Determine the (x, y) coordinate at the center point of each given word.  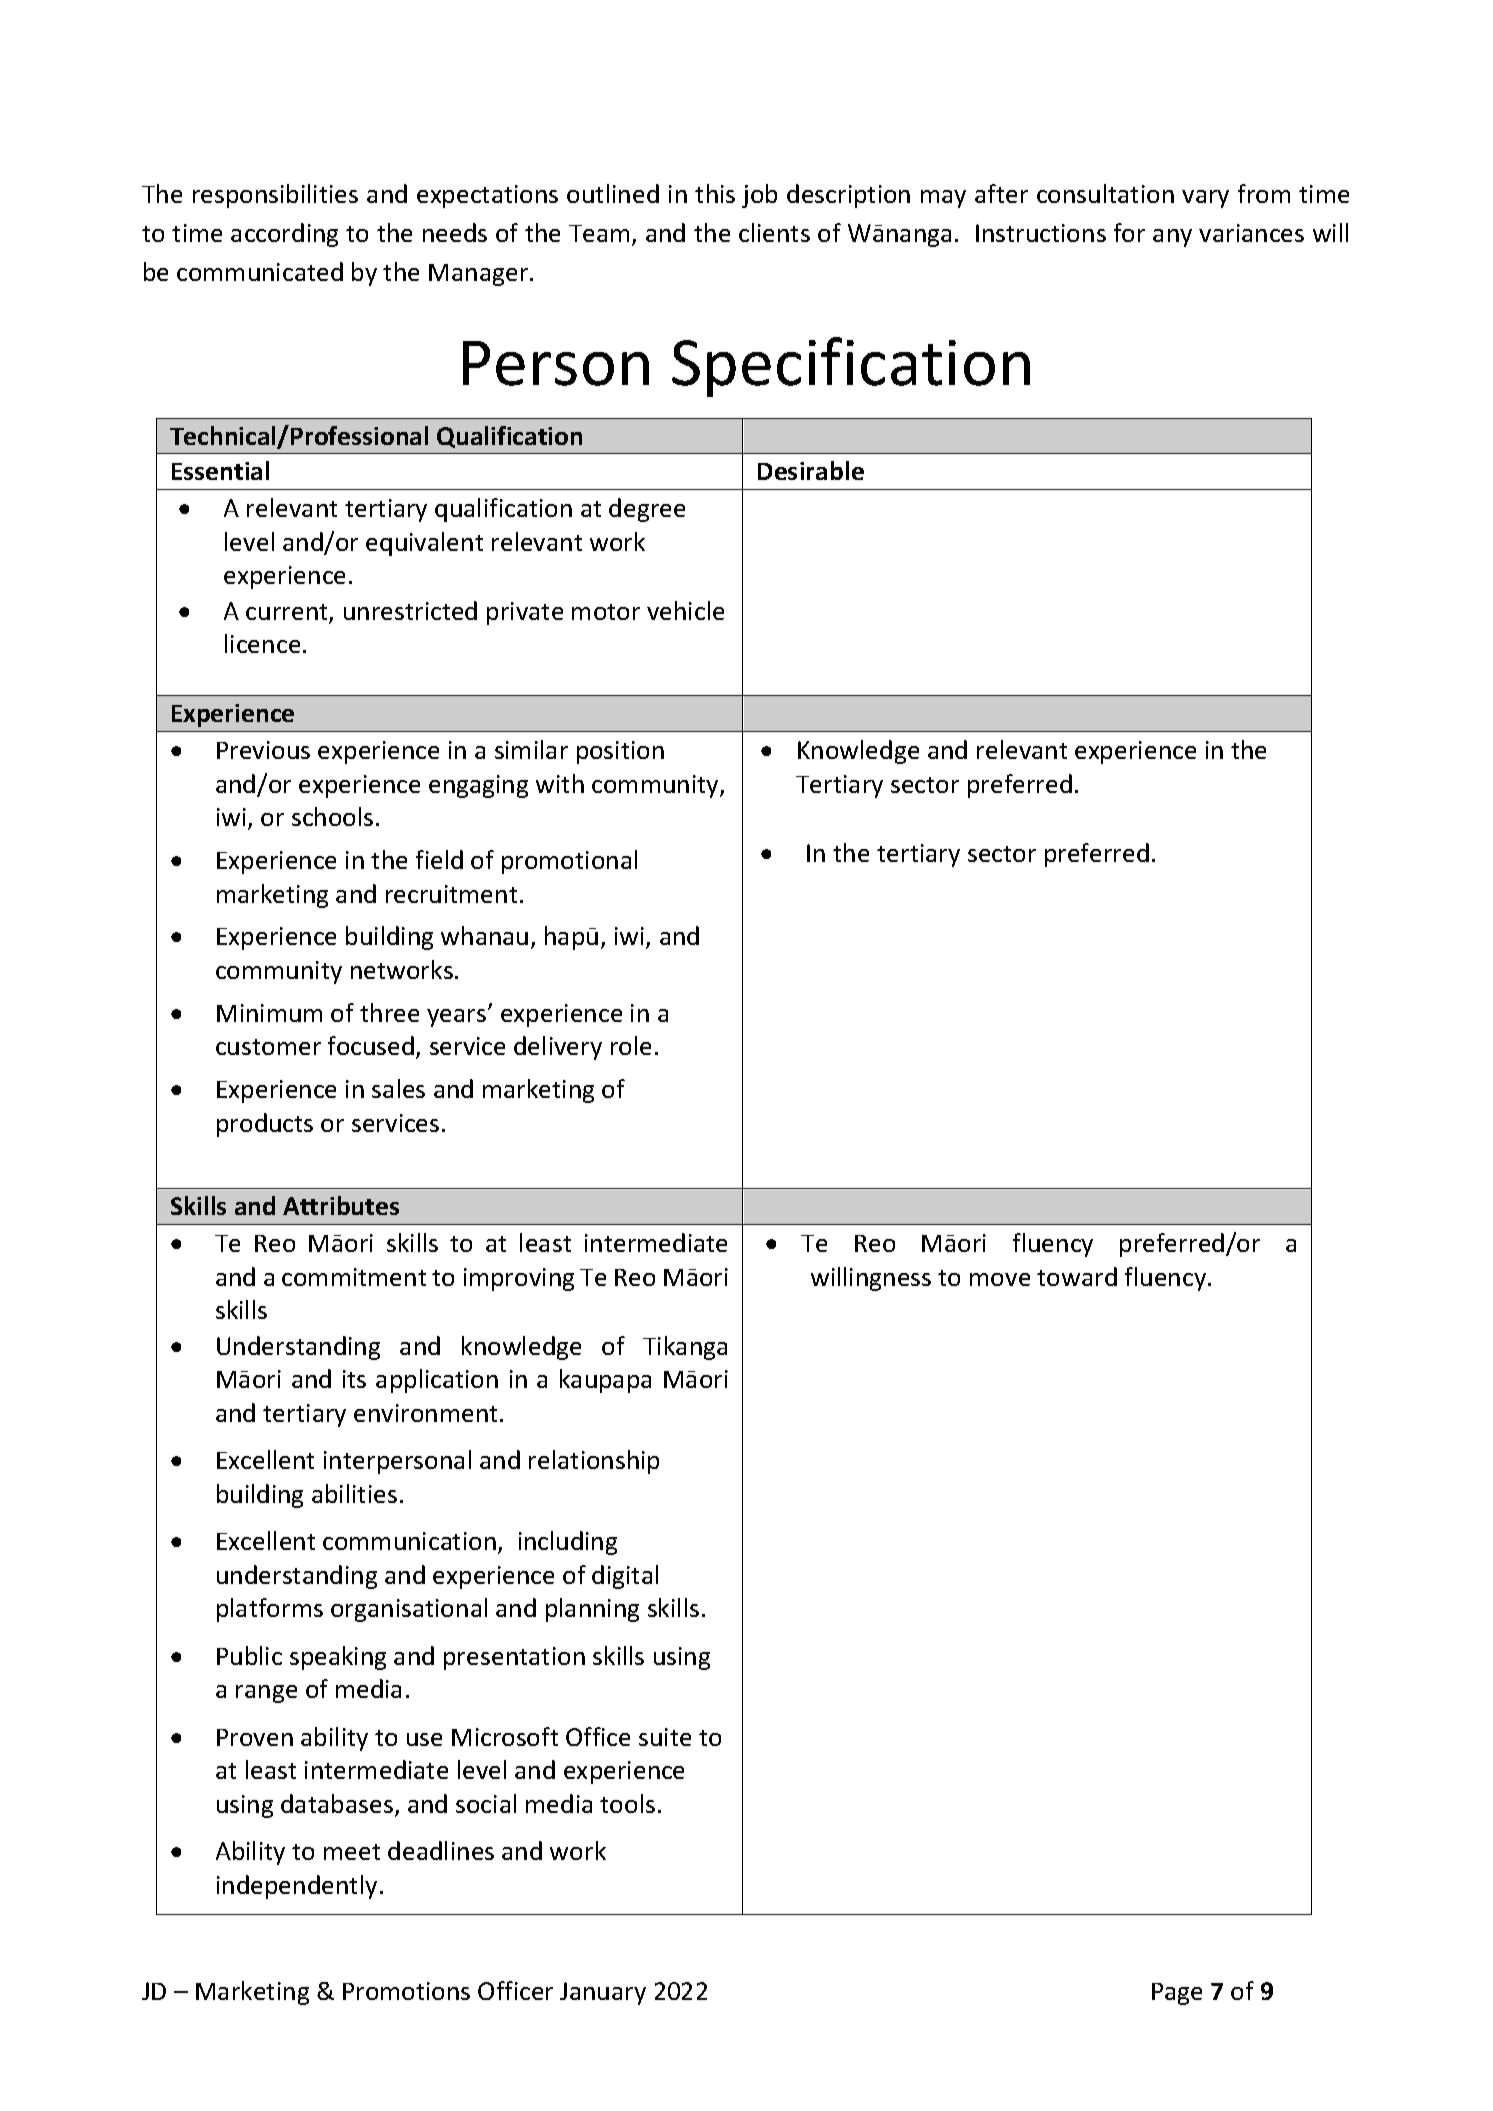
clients (774, 232)
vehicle (685, 610)
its (354, 1379)
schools (332, 816)
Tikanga (685, 1348)
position (620, 752)
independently (297, 1887)
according (284, 235)
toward (1077, 1276)
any (1172, 238)
